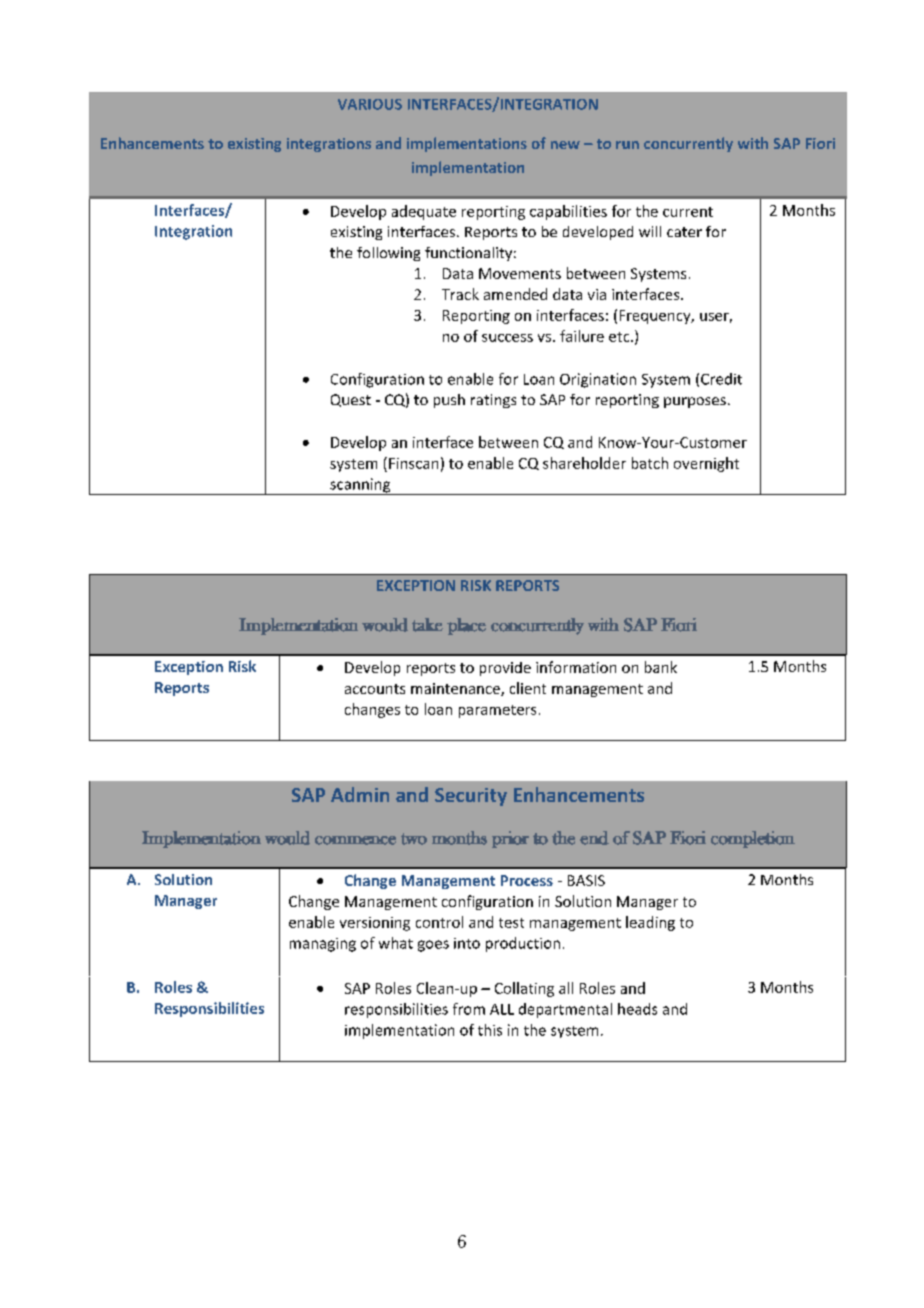  Describe the element at coordinates (355, 840) in the screenshot. I see `commence` at that location.
